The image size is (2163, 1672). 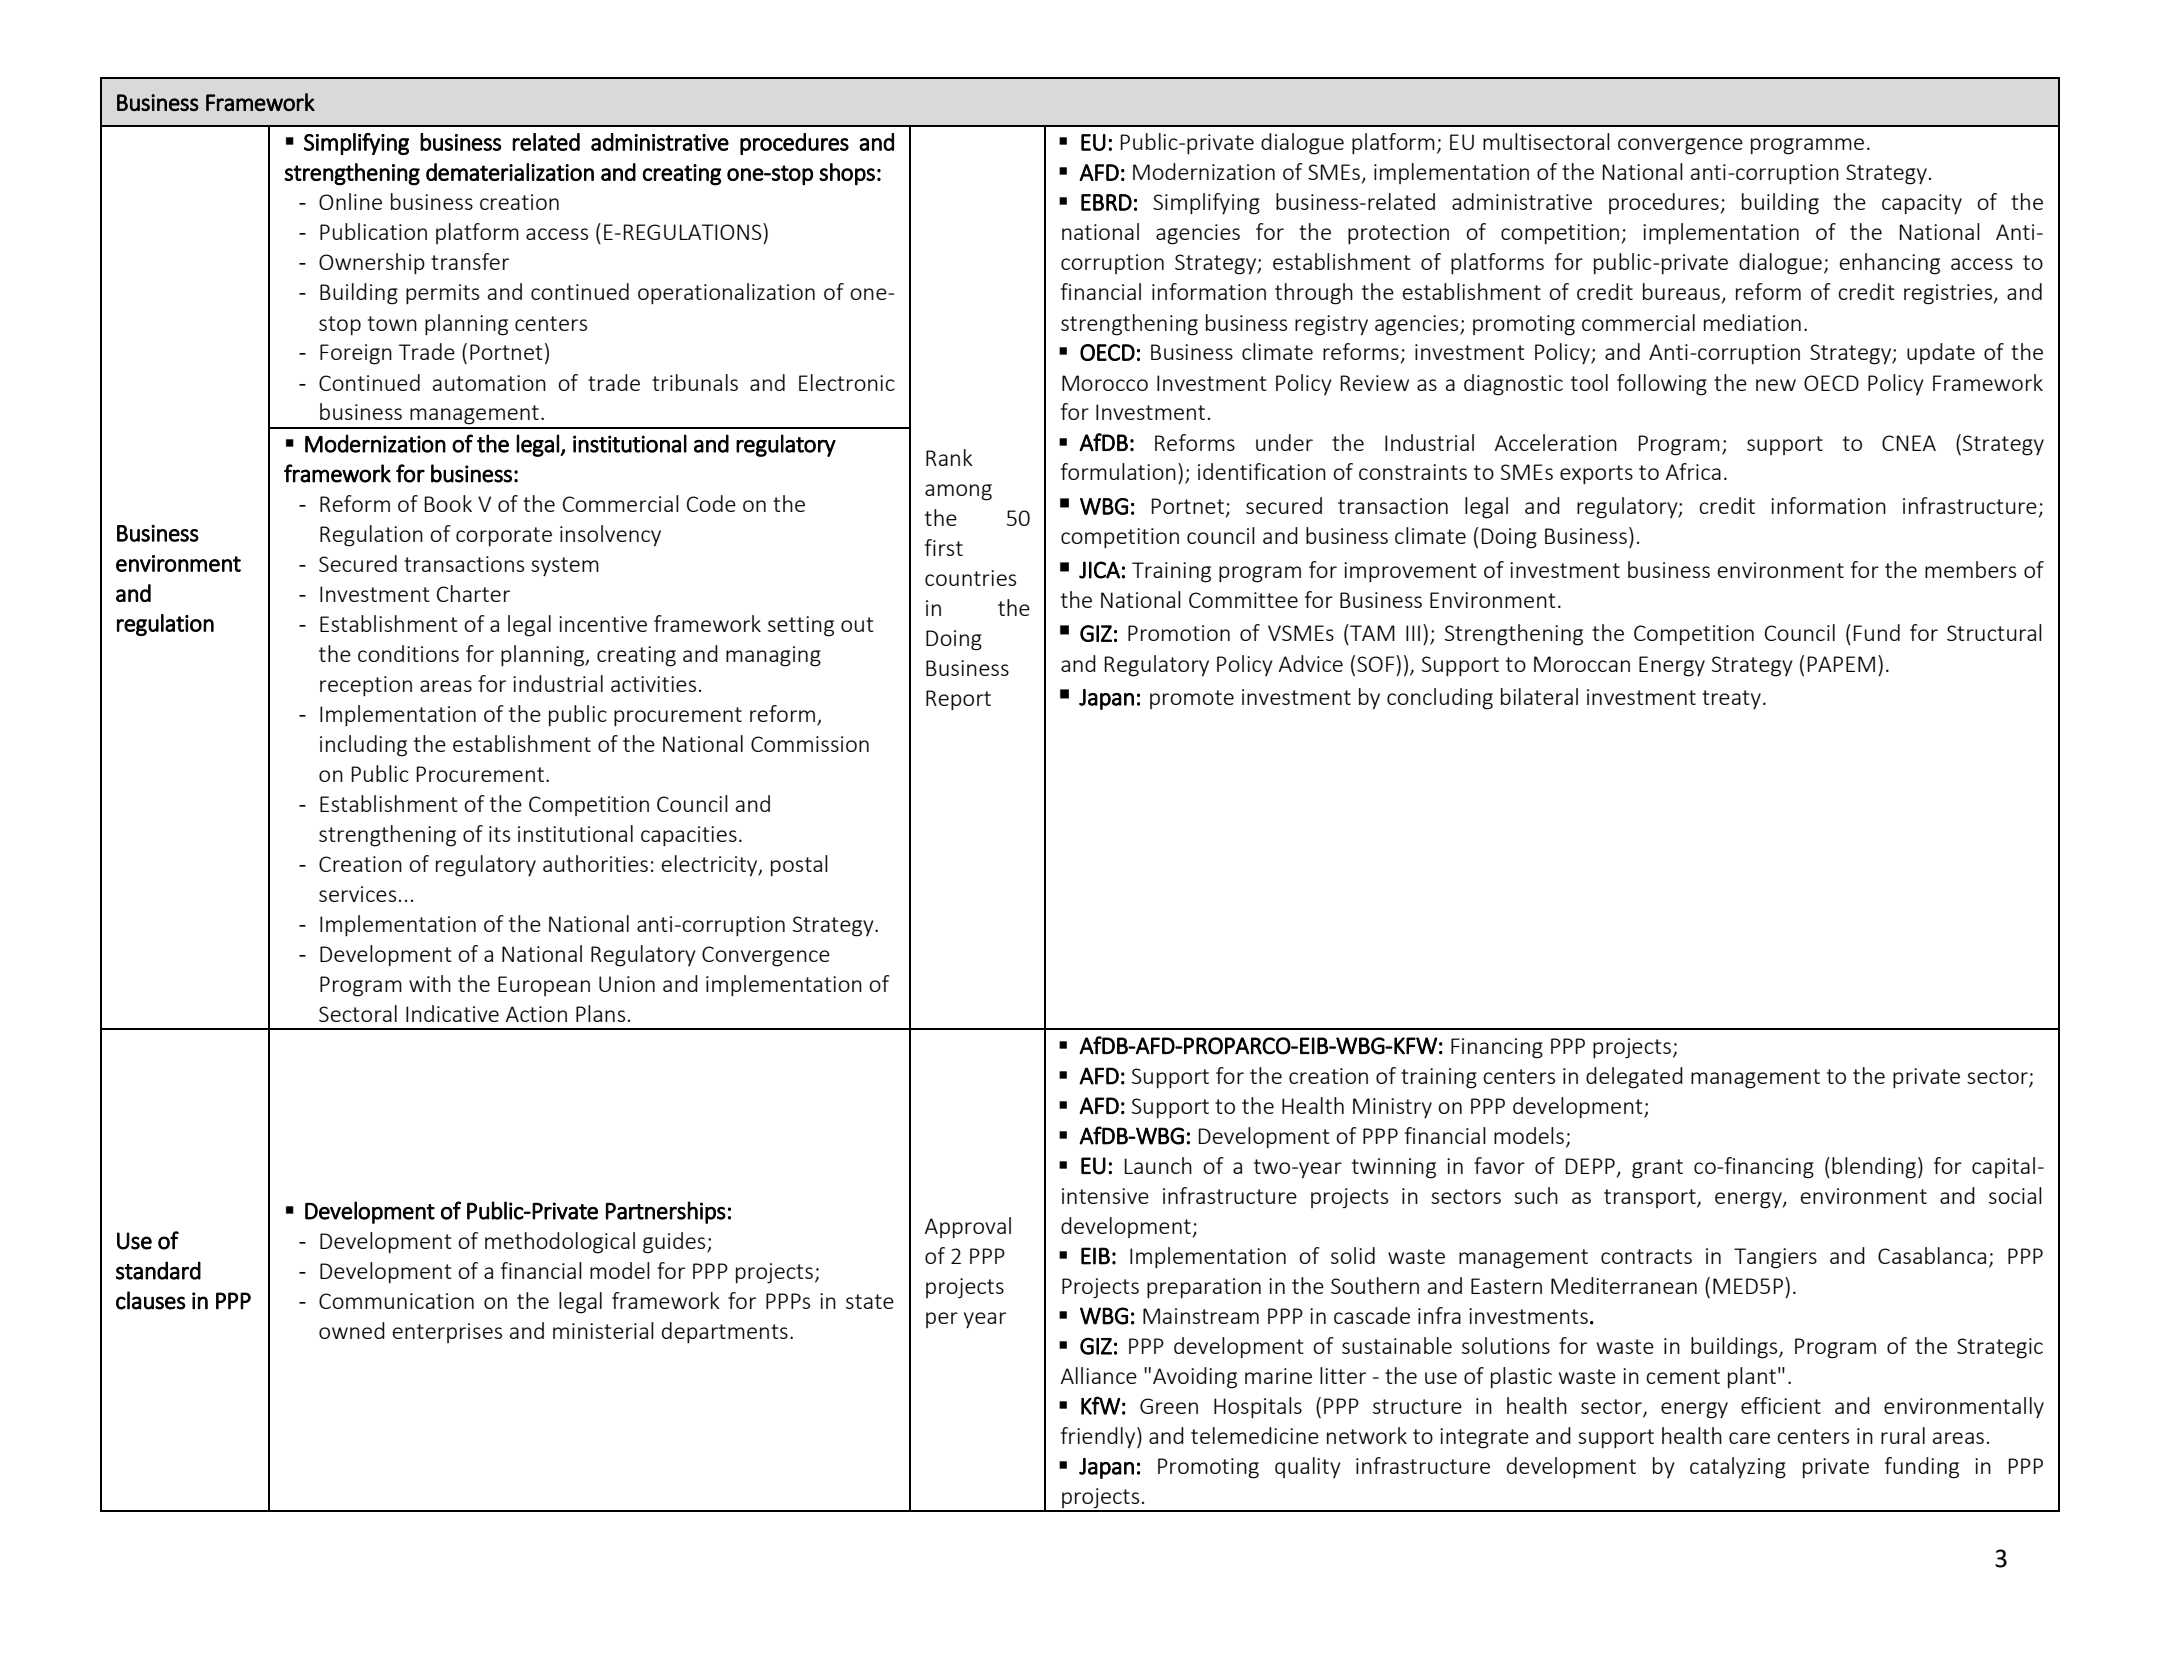 I want to click on conditions, so click(x=408, y=653).
